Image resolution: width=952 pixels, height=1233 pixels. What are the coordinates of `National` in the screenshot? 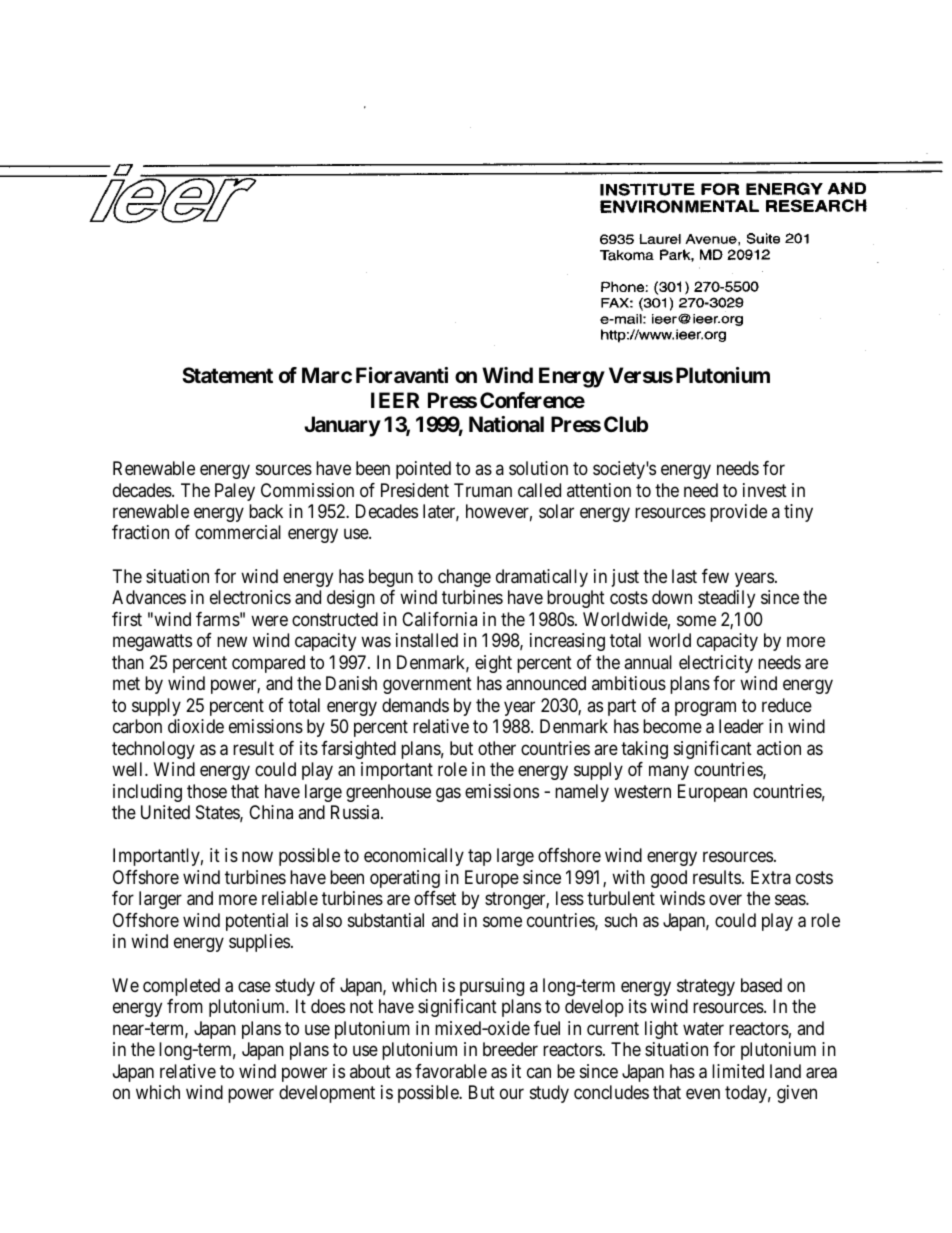 It's located at (506, 424).
